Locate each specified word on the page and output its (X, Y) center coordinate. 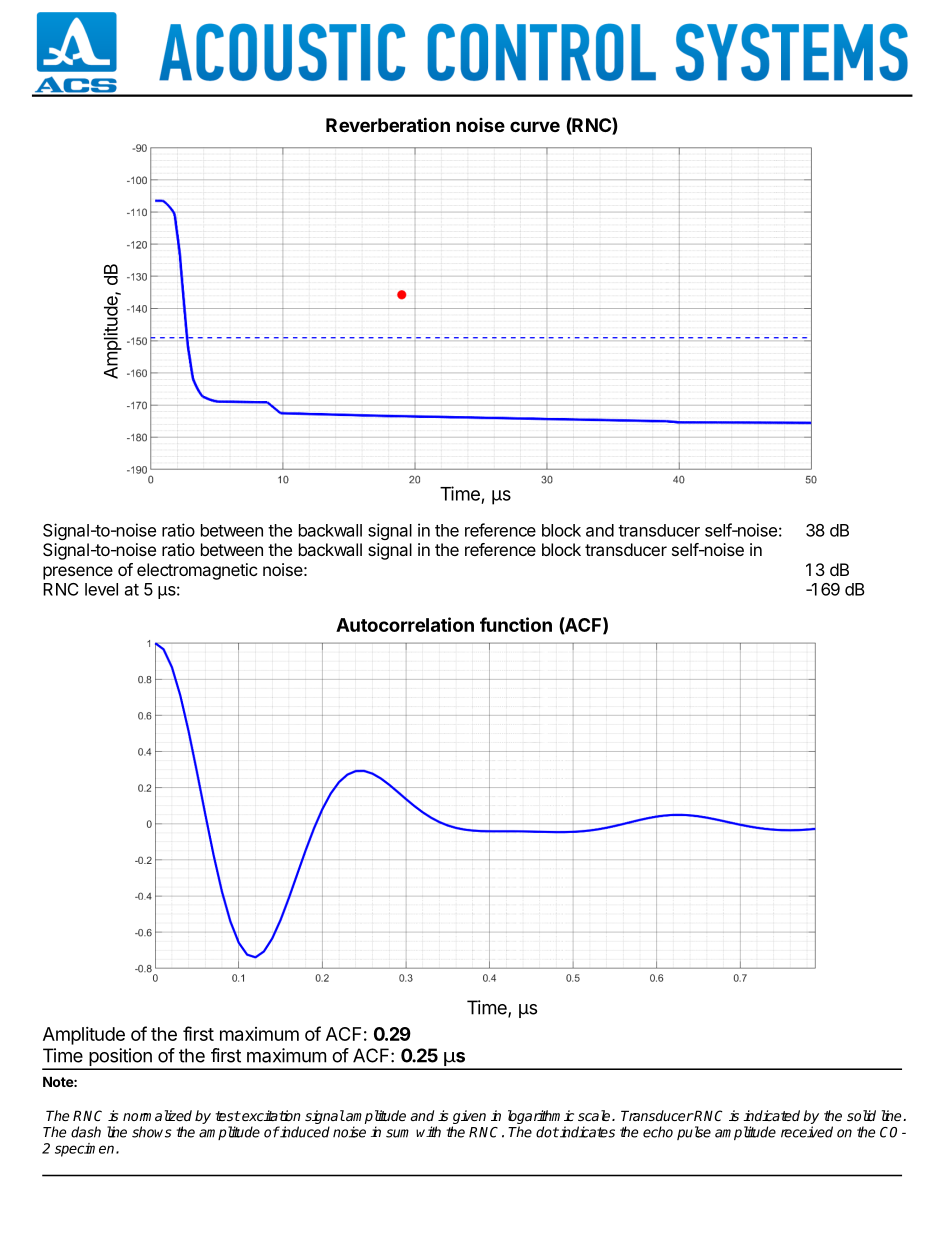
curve (535, 126)
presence (78, 573)
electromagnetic (197, 571)
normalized (157, 1115)
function (516, 624)
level (101, 589)
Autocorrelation (405, 624)
